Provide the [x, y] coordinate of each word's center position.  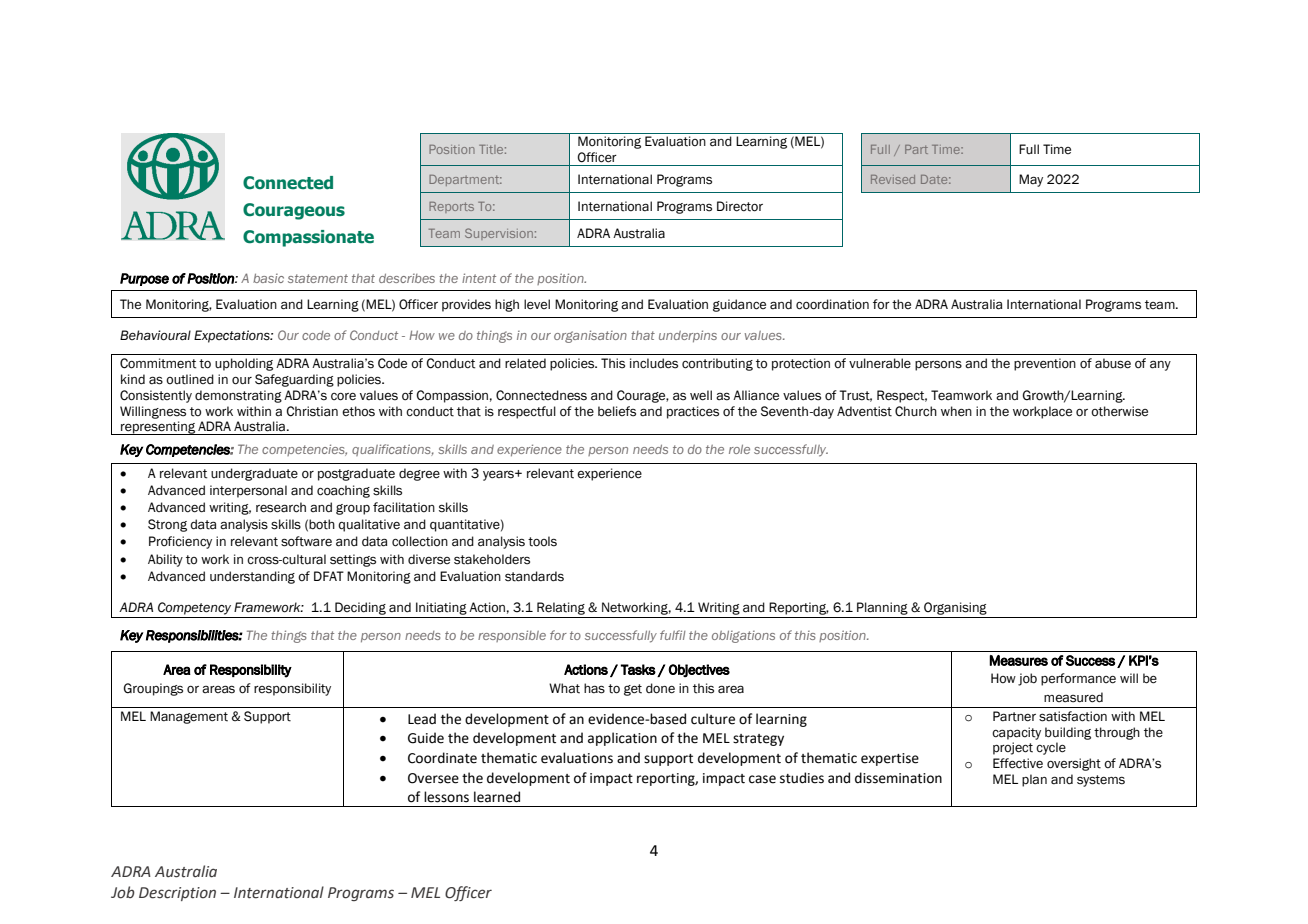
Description [177, 894]
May [1031, 180]
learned [497, 797]
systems [1101, 781]
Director [740, 206]
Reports [451, 207]
